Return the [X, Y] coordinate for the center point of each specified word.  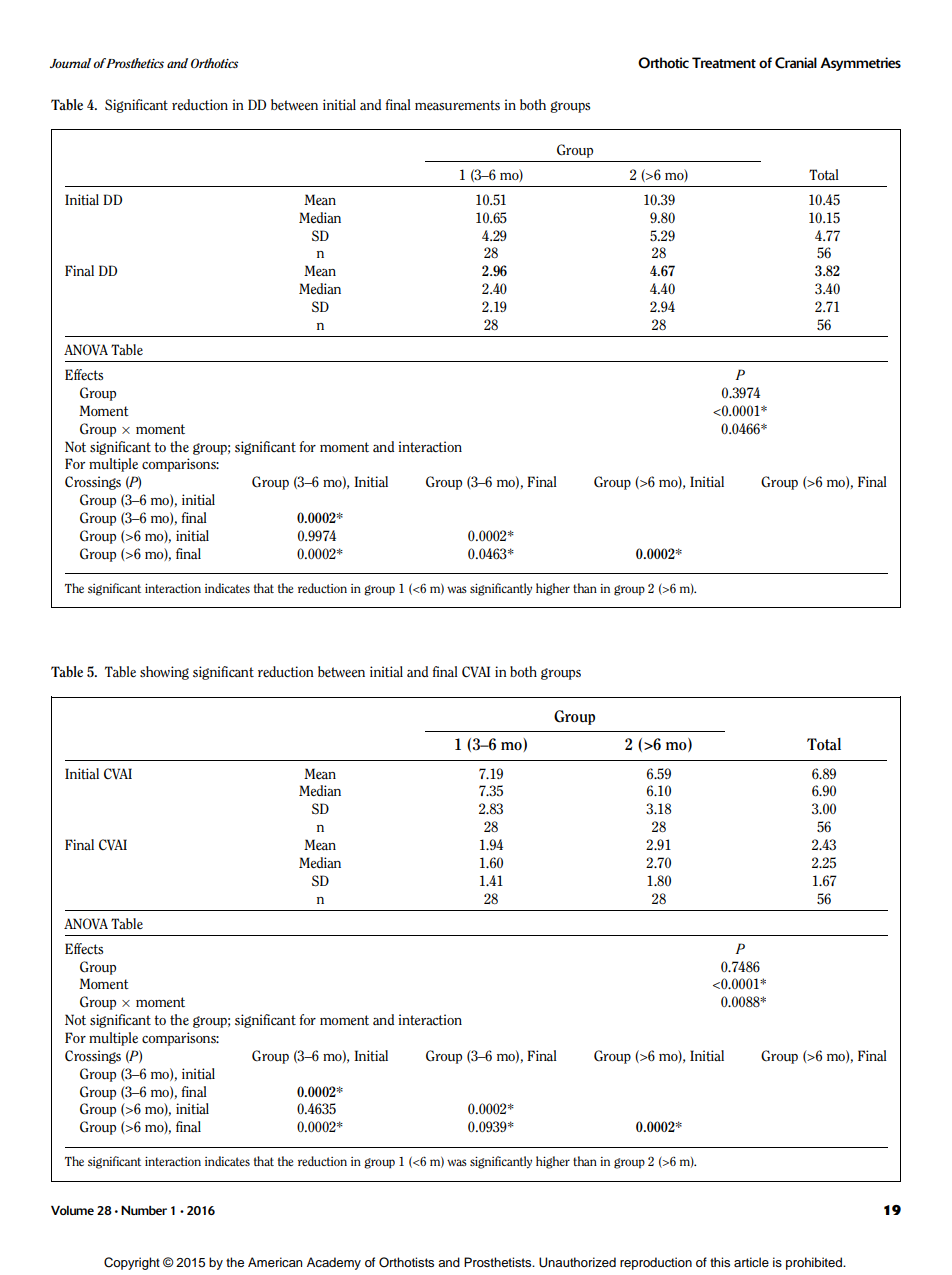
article [751, 1262]
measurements [457, 105]
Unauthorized [577, 1262]
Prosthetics [135, 63]
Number [144, 1210]
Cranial [796, 63]
